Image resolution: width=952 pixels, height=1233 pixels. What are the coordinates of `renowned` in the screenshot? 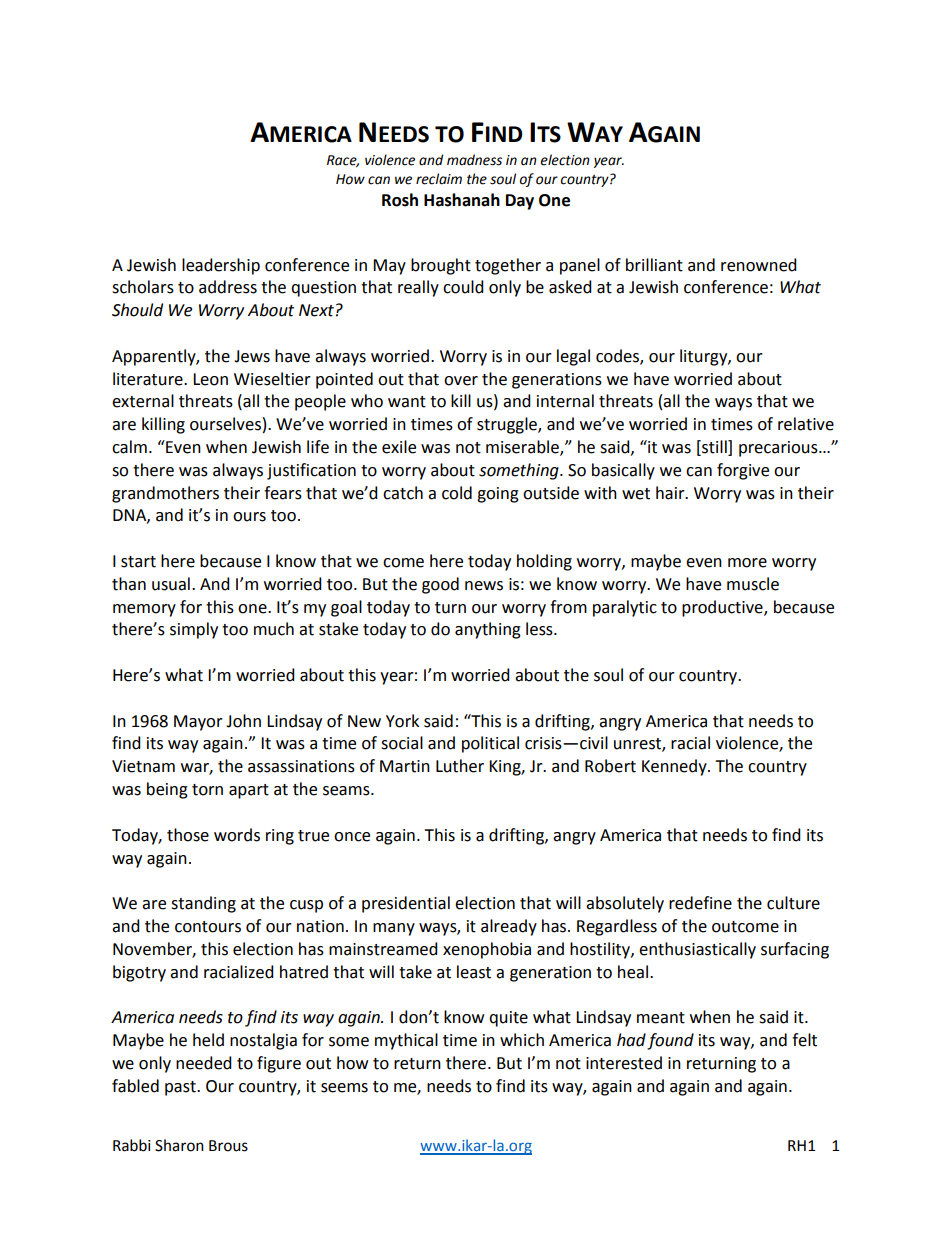 It's located at (759, 265).
